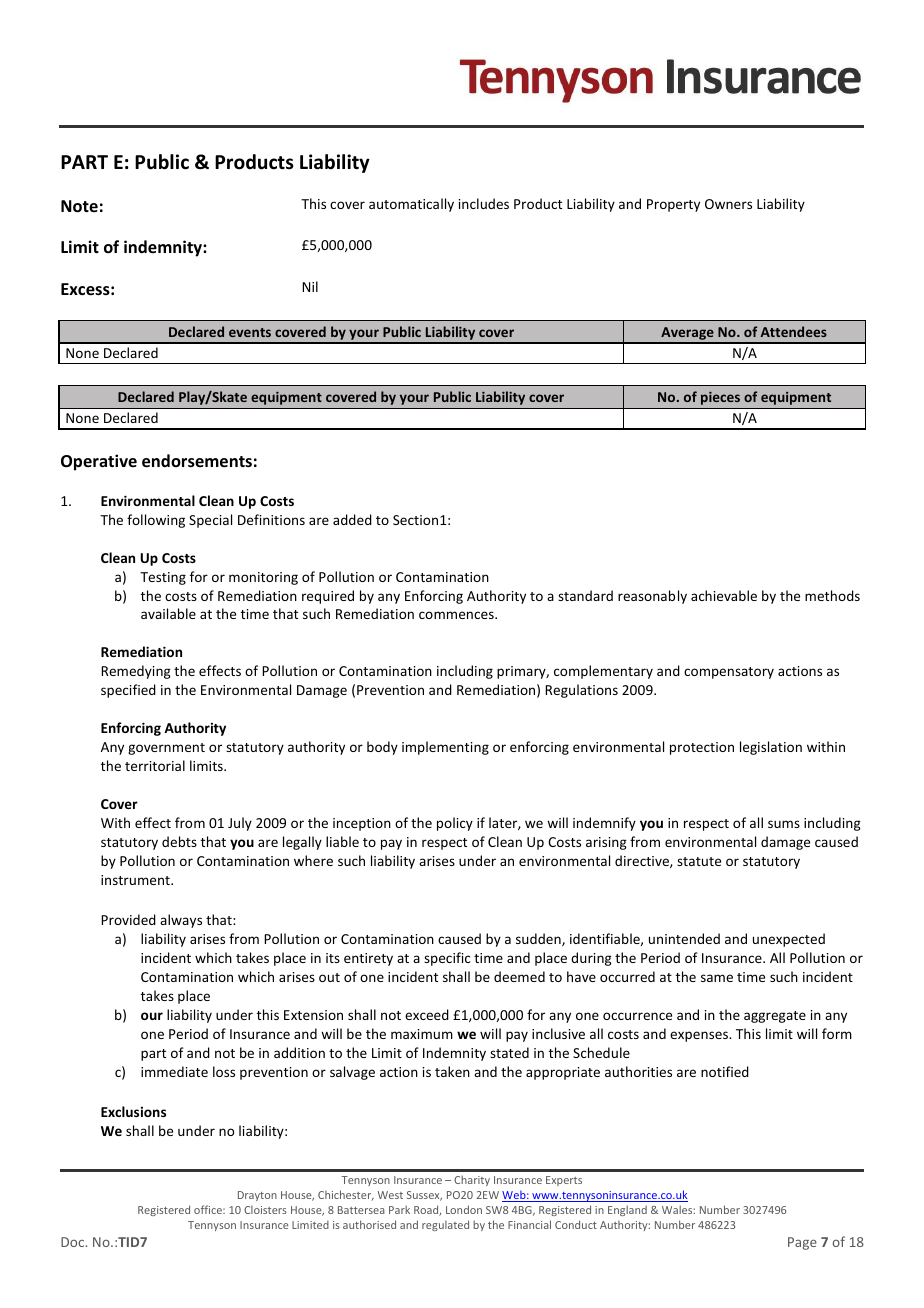 This image has height=1308, width=924. What do you see at coordinates (74, 1242) in the image?
I see `Doc` at bounding box center [74, 1242].
